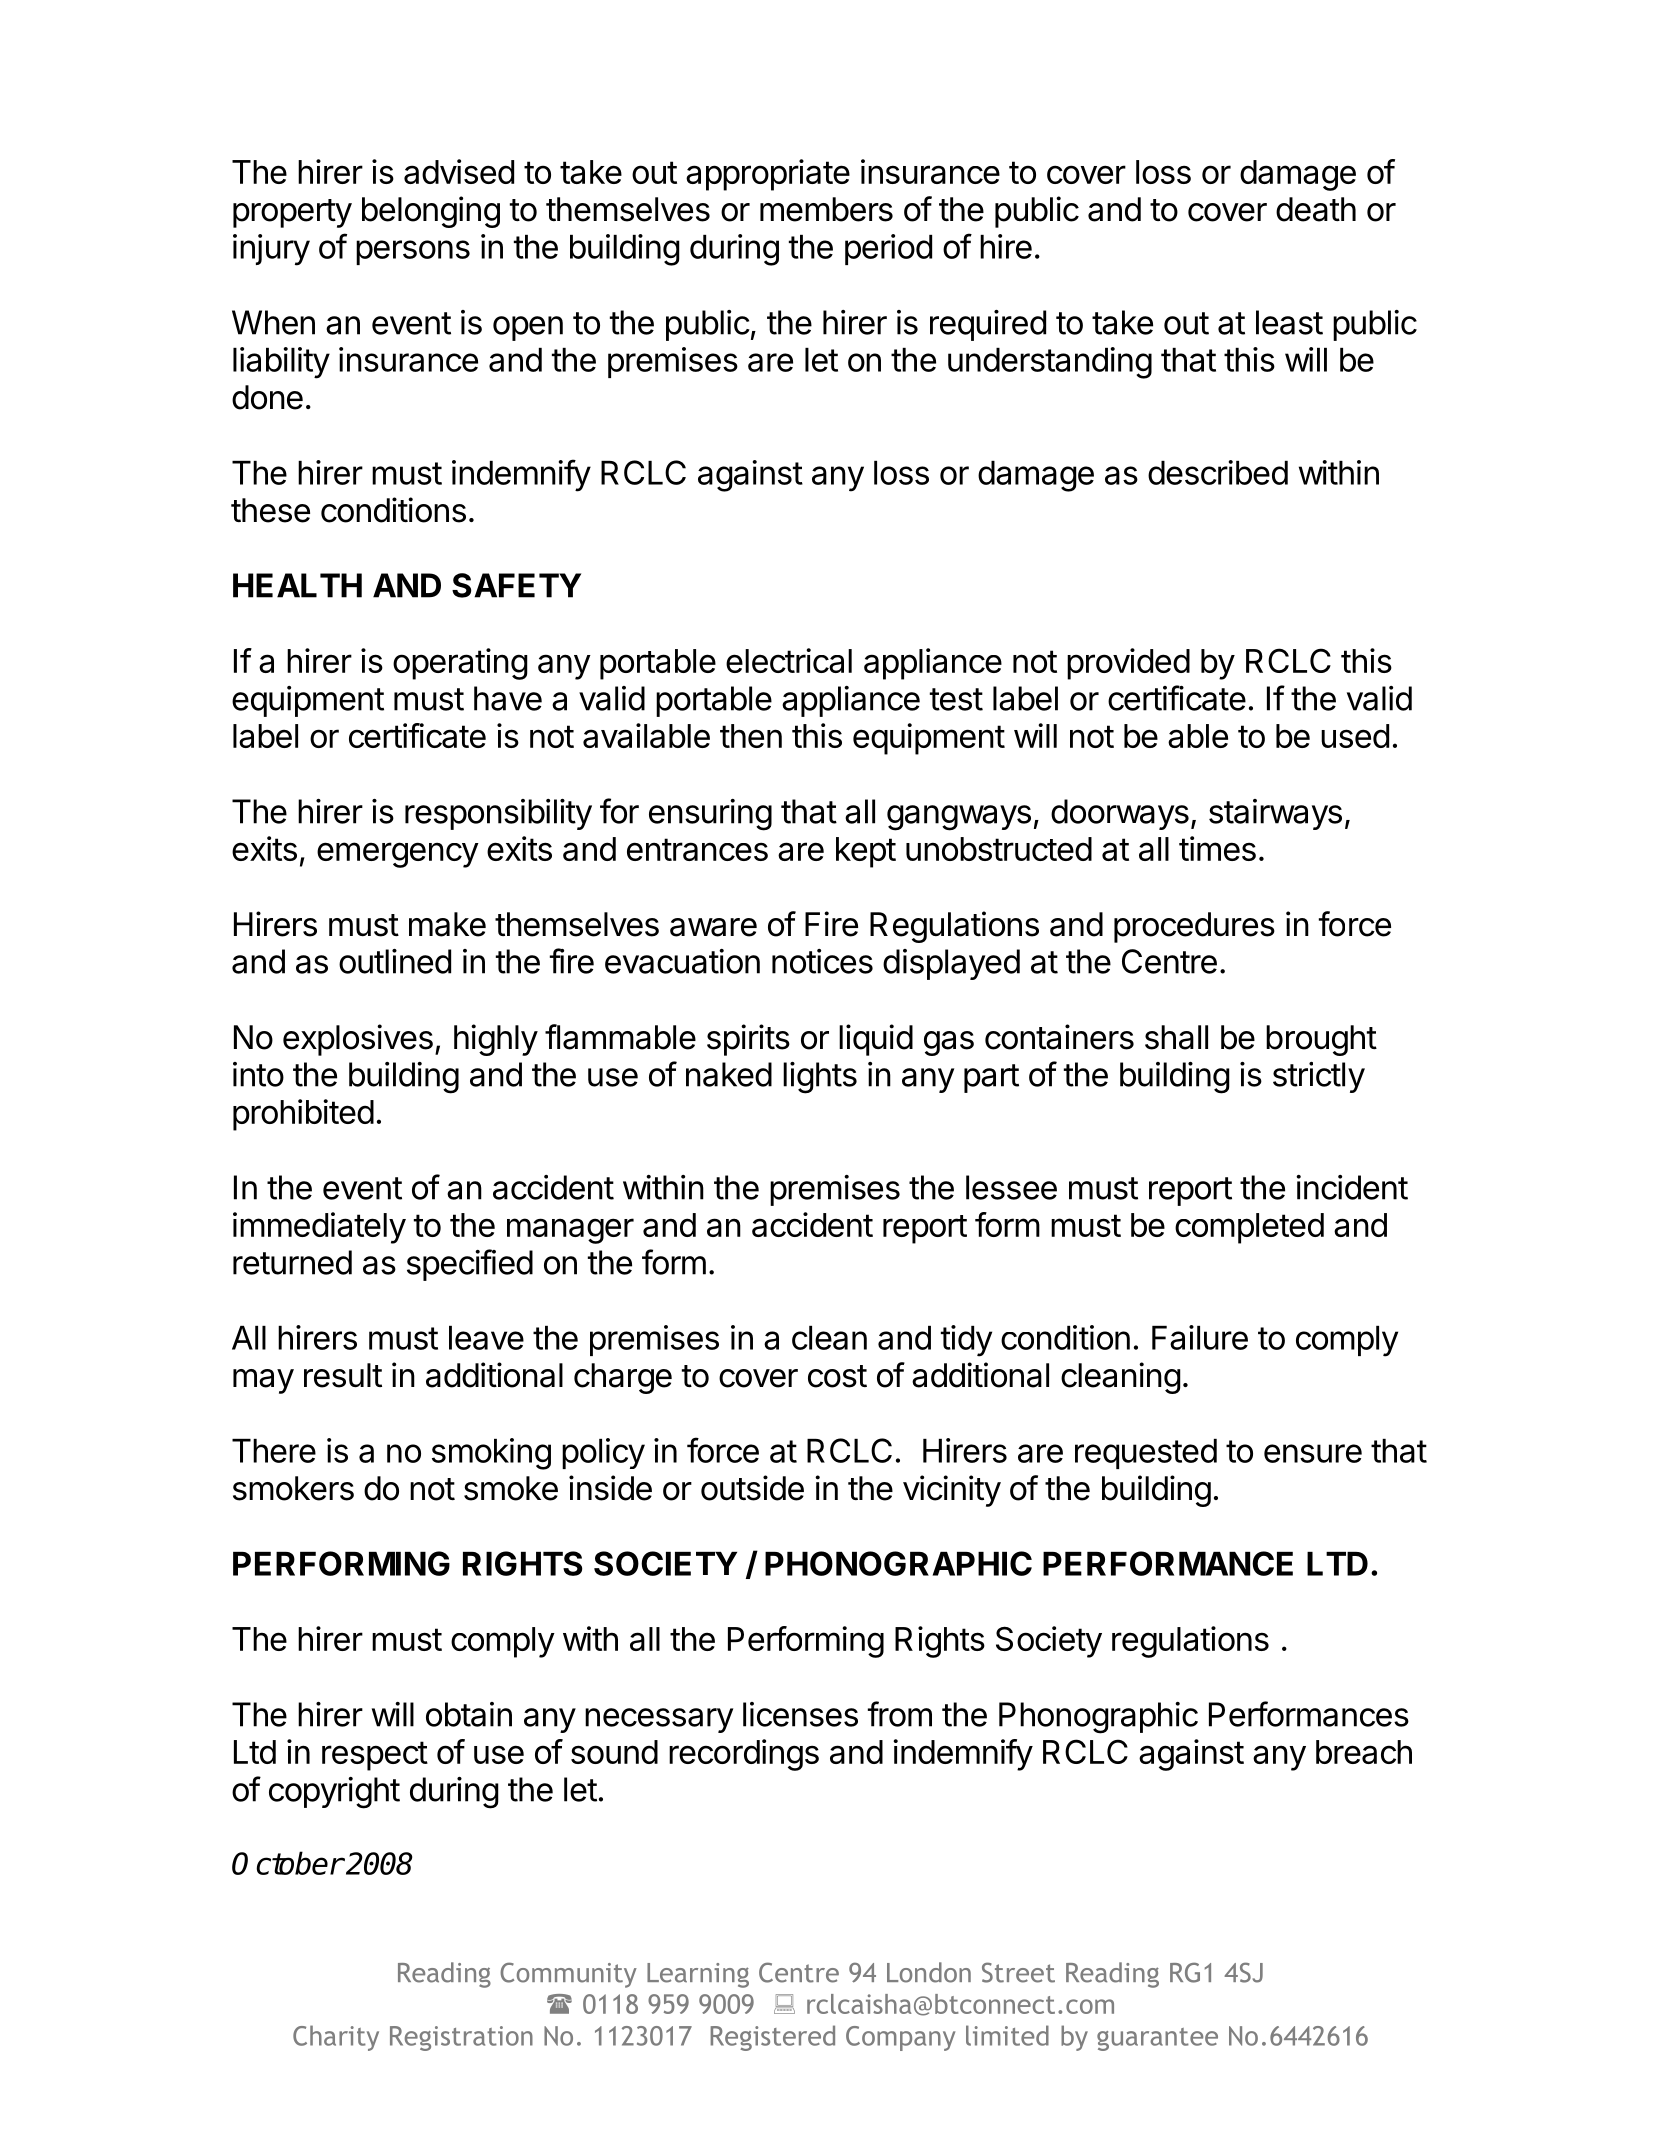  I want to click on procedures, so click(1194, 927).
